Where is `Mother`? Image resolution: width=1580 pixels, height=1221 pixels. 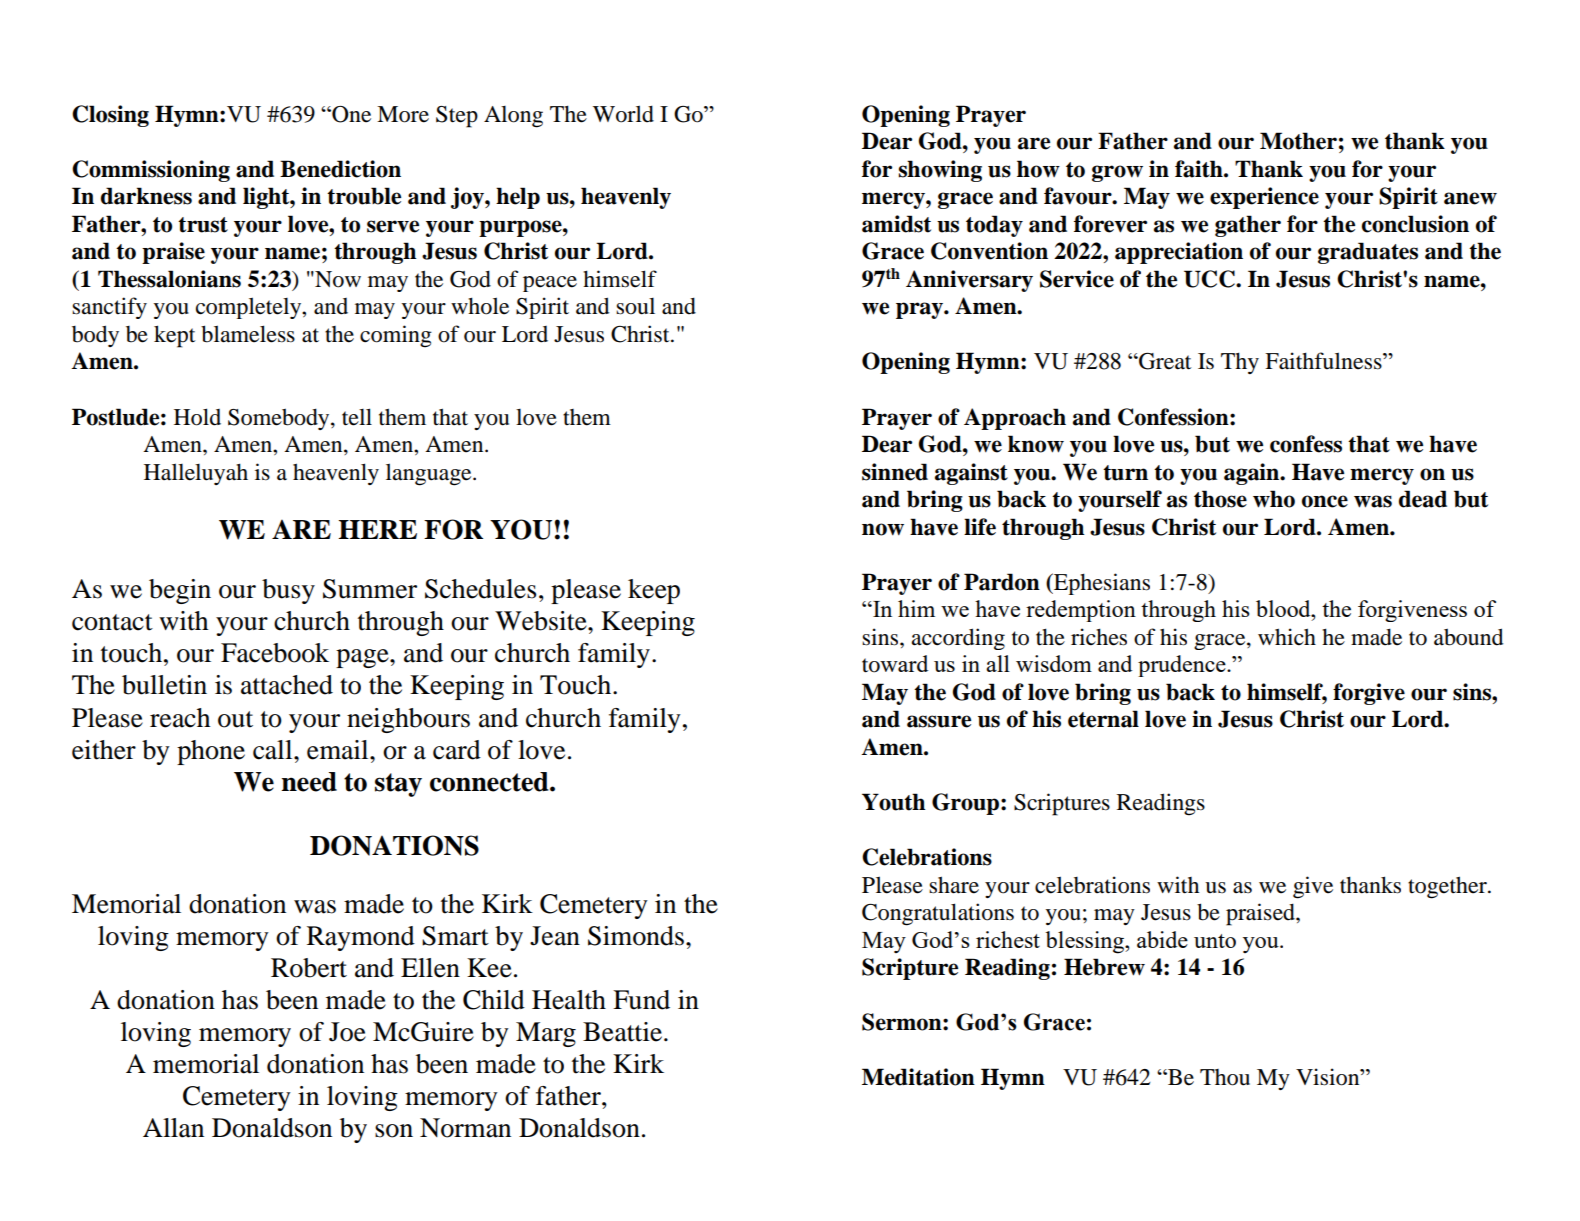
Mother is located at coordinates (1298, 141).
